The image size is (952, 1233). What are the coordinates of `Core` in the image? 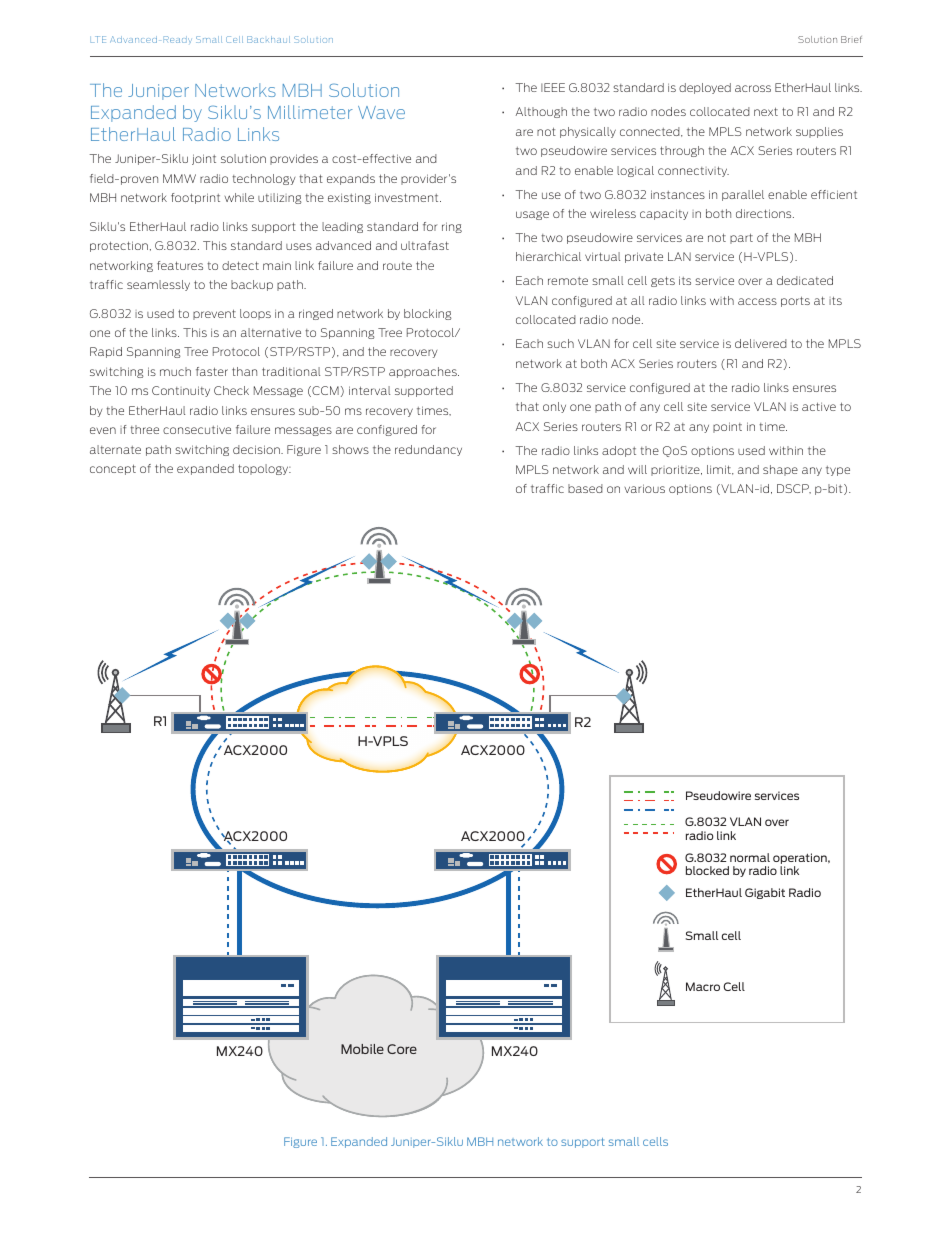 It's located at (402, 1049).
